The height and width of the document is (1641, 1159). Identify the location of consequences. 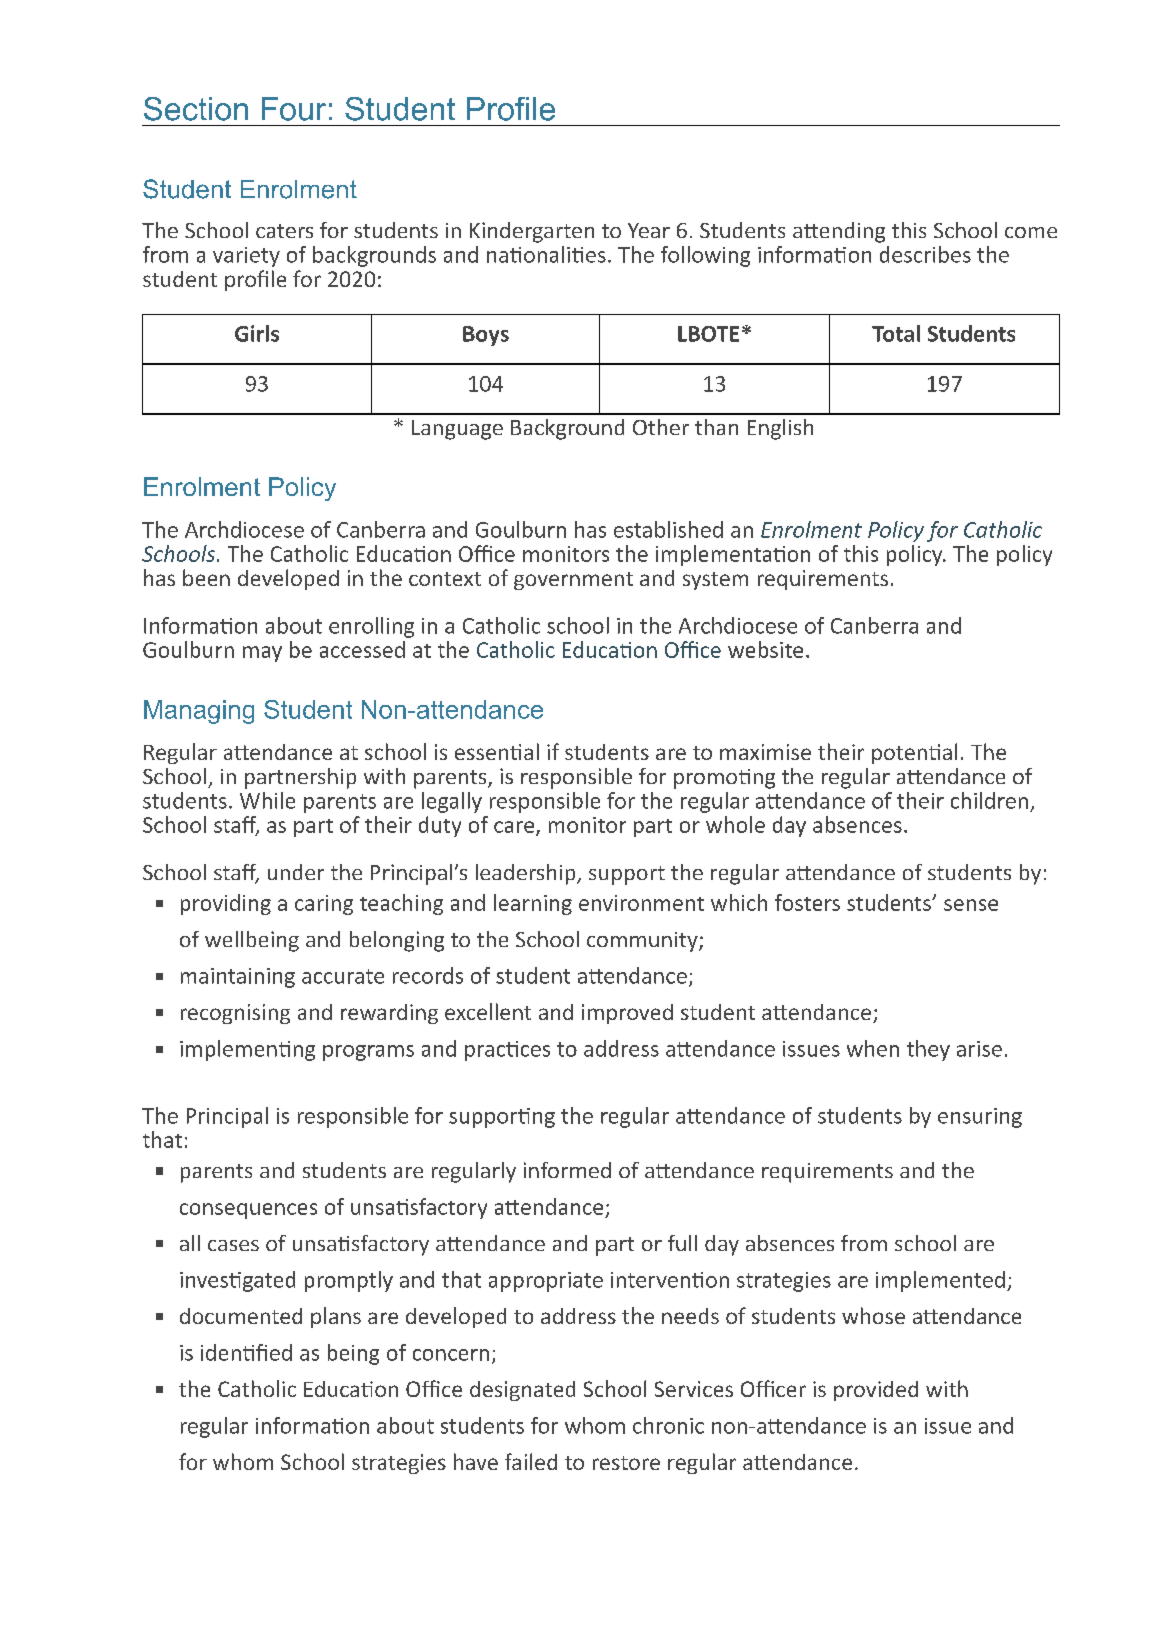
(248, 1211).
